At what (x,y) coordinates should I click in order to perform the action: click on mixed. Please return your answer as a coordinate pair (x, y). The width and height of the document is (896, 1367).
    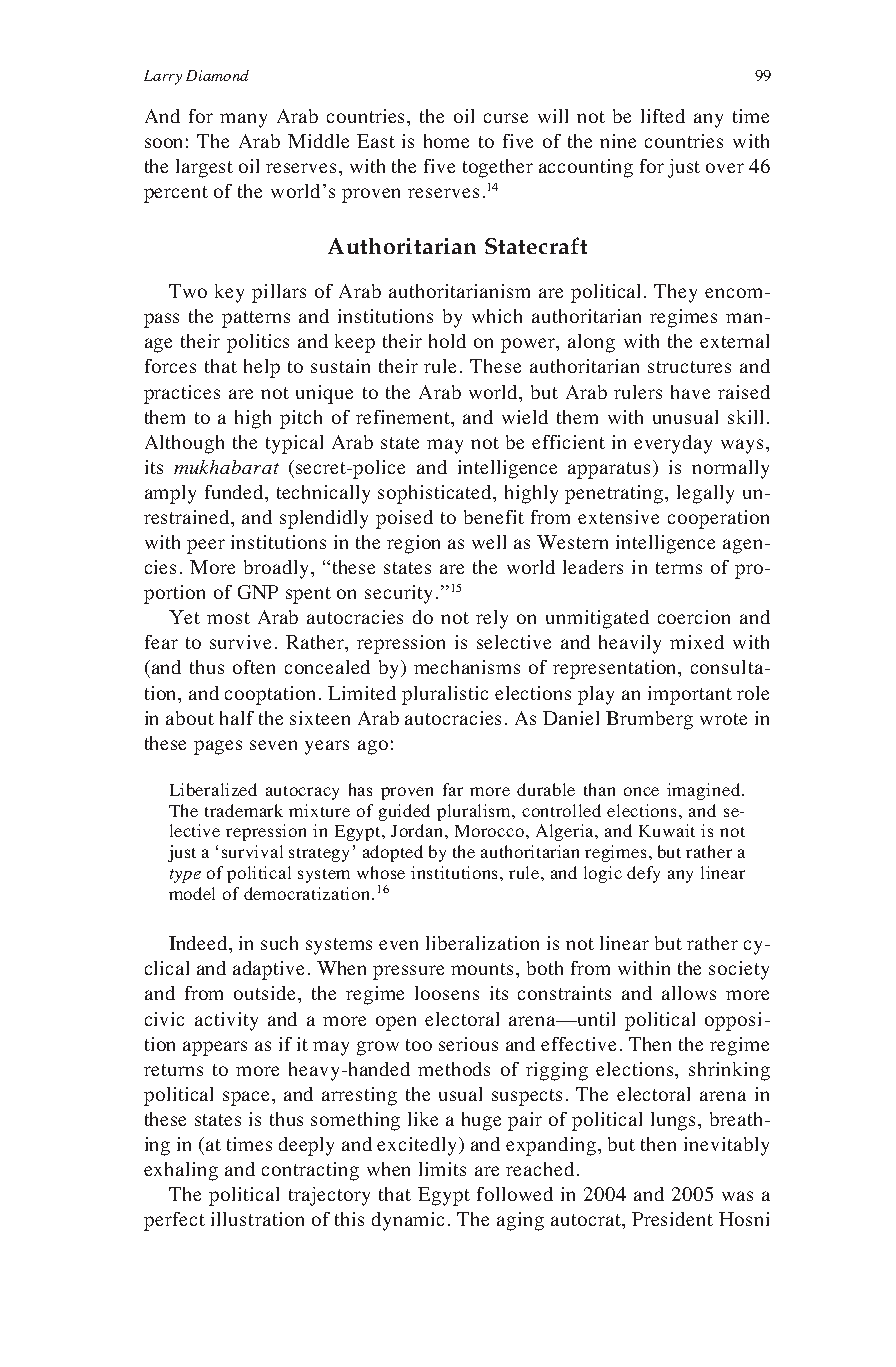
    Looking at the image, I should click on (697, 642).
